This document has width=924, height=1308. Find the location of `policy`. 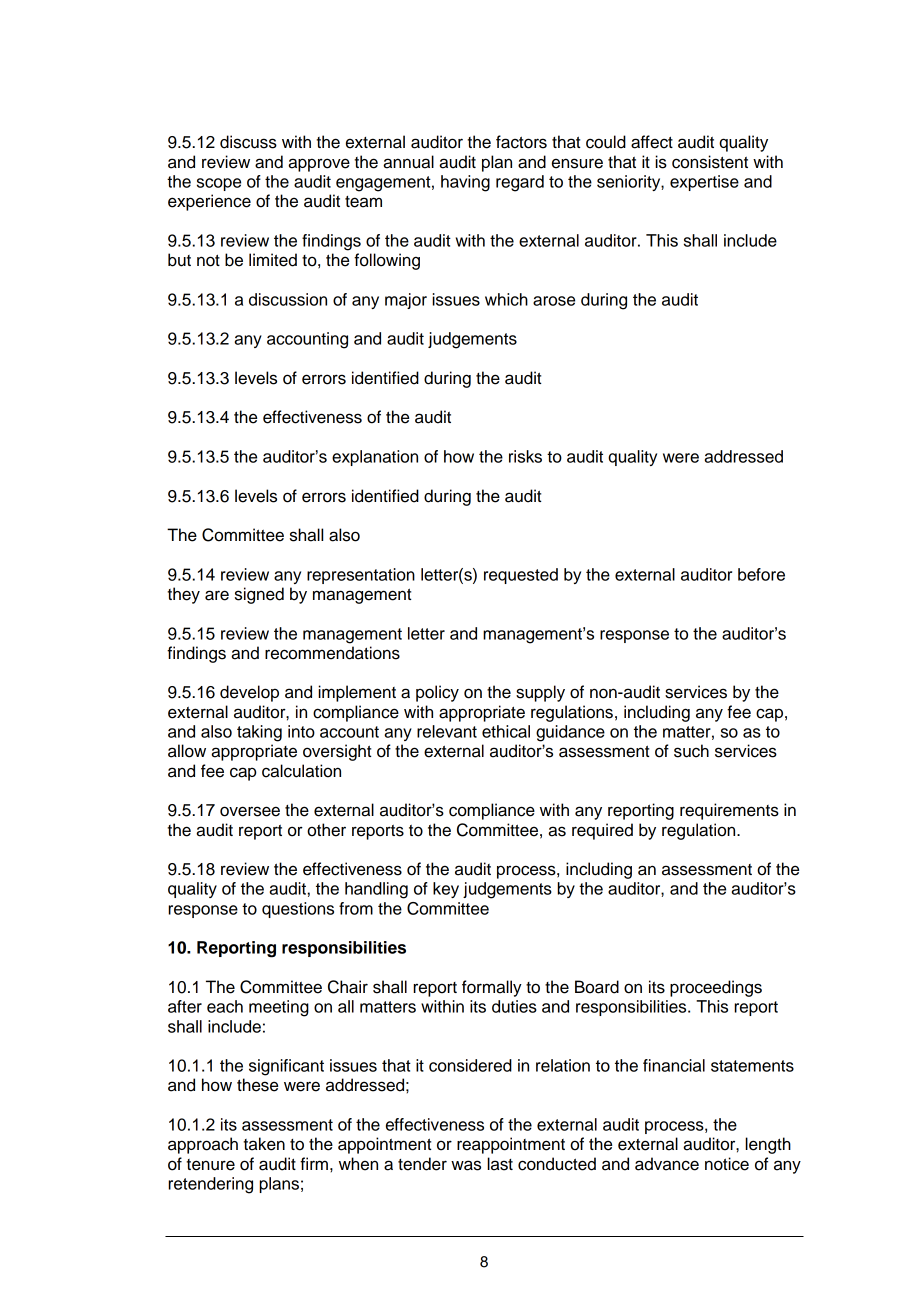

policy is located at coordinates (437, 693).
